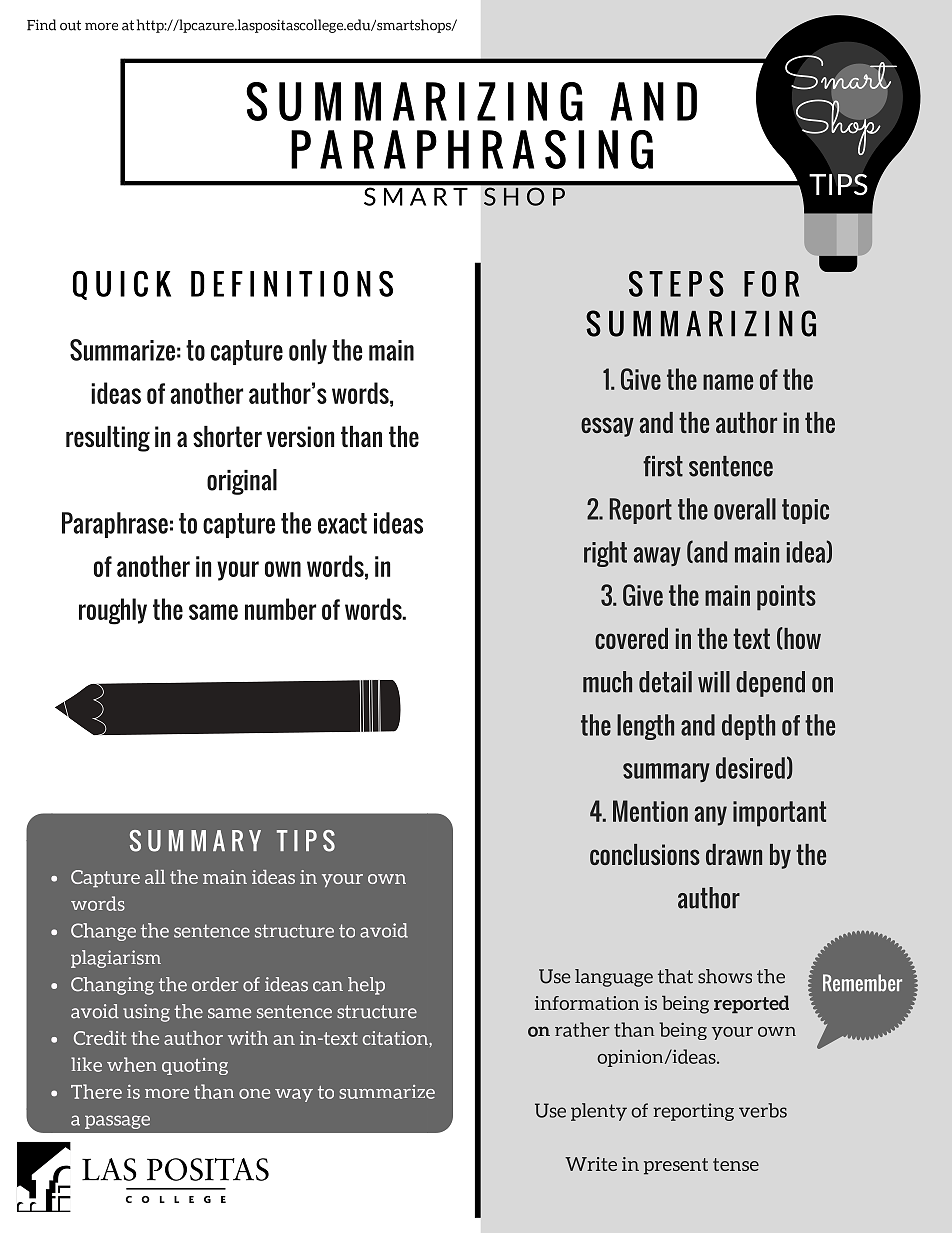 The height and width of the image is (1233, 952). Describe the element at coordinates (103, 932) in the image. I see `Change` at that location.
